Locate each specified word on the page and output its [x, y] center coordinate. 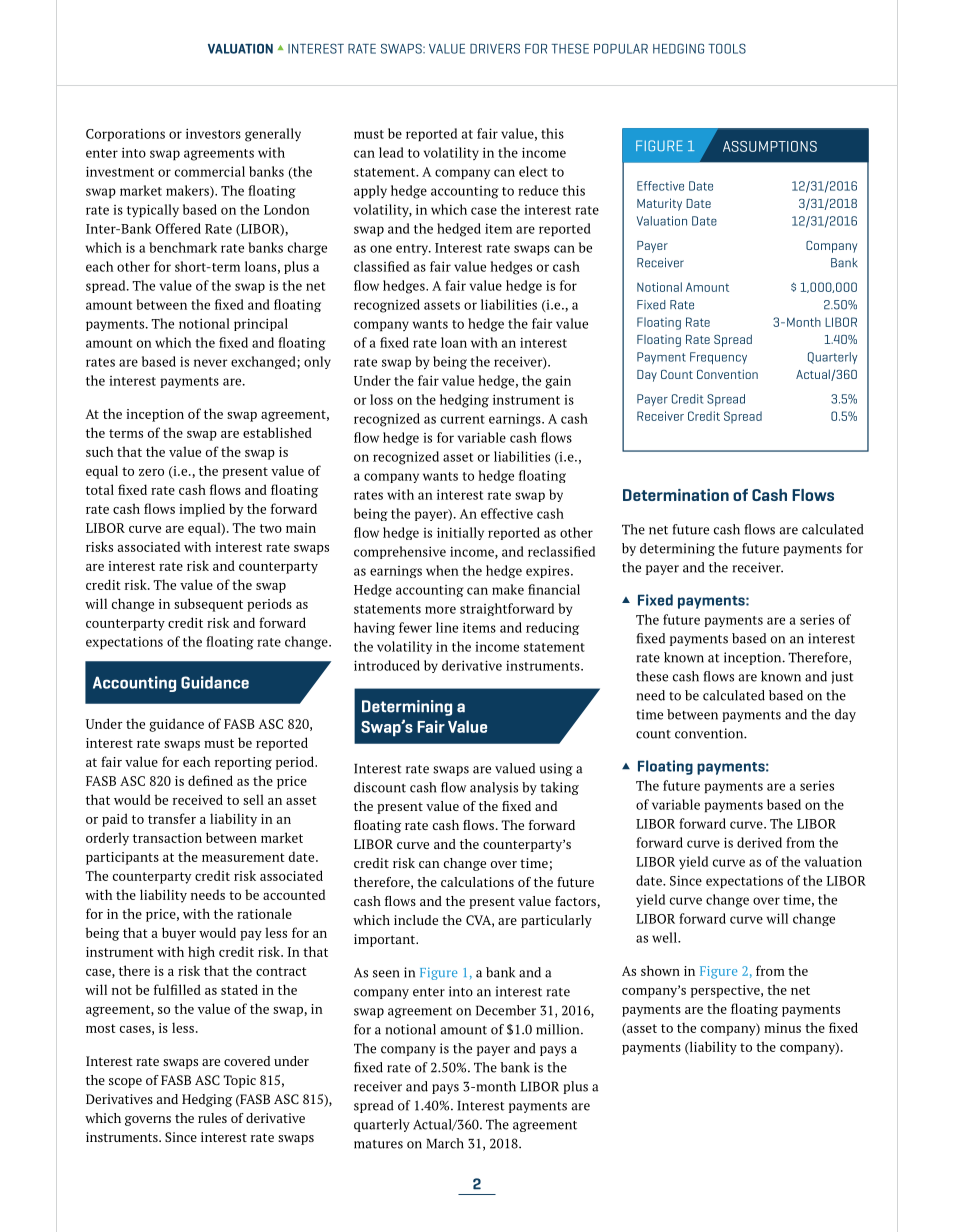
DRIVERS [495, 48]
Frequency [718, 358]
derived [759, 842]
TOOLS [727, 48]
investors [213, 133]
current [463, 419]
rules [212, 1118]
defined [210, 780]
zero [151, 472]
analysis [494, 788]
